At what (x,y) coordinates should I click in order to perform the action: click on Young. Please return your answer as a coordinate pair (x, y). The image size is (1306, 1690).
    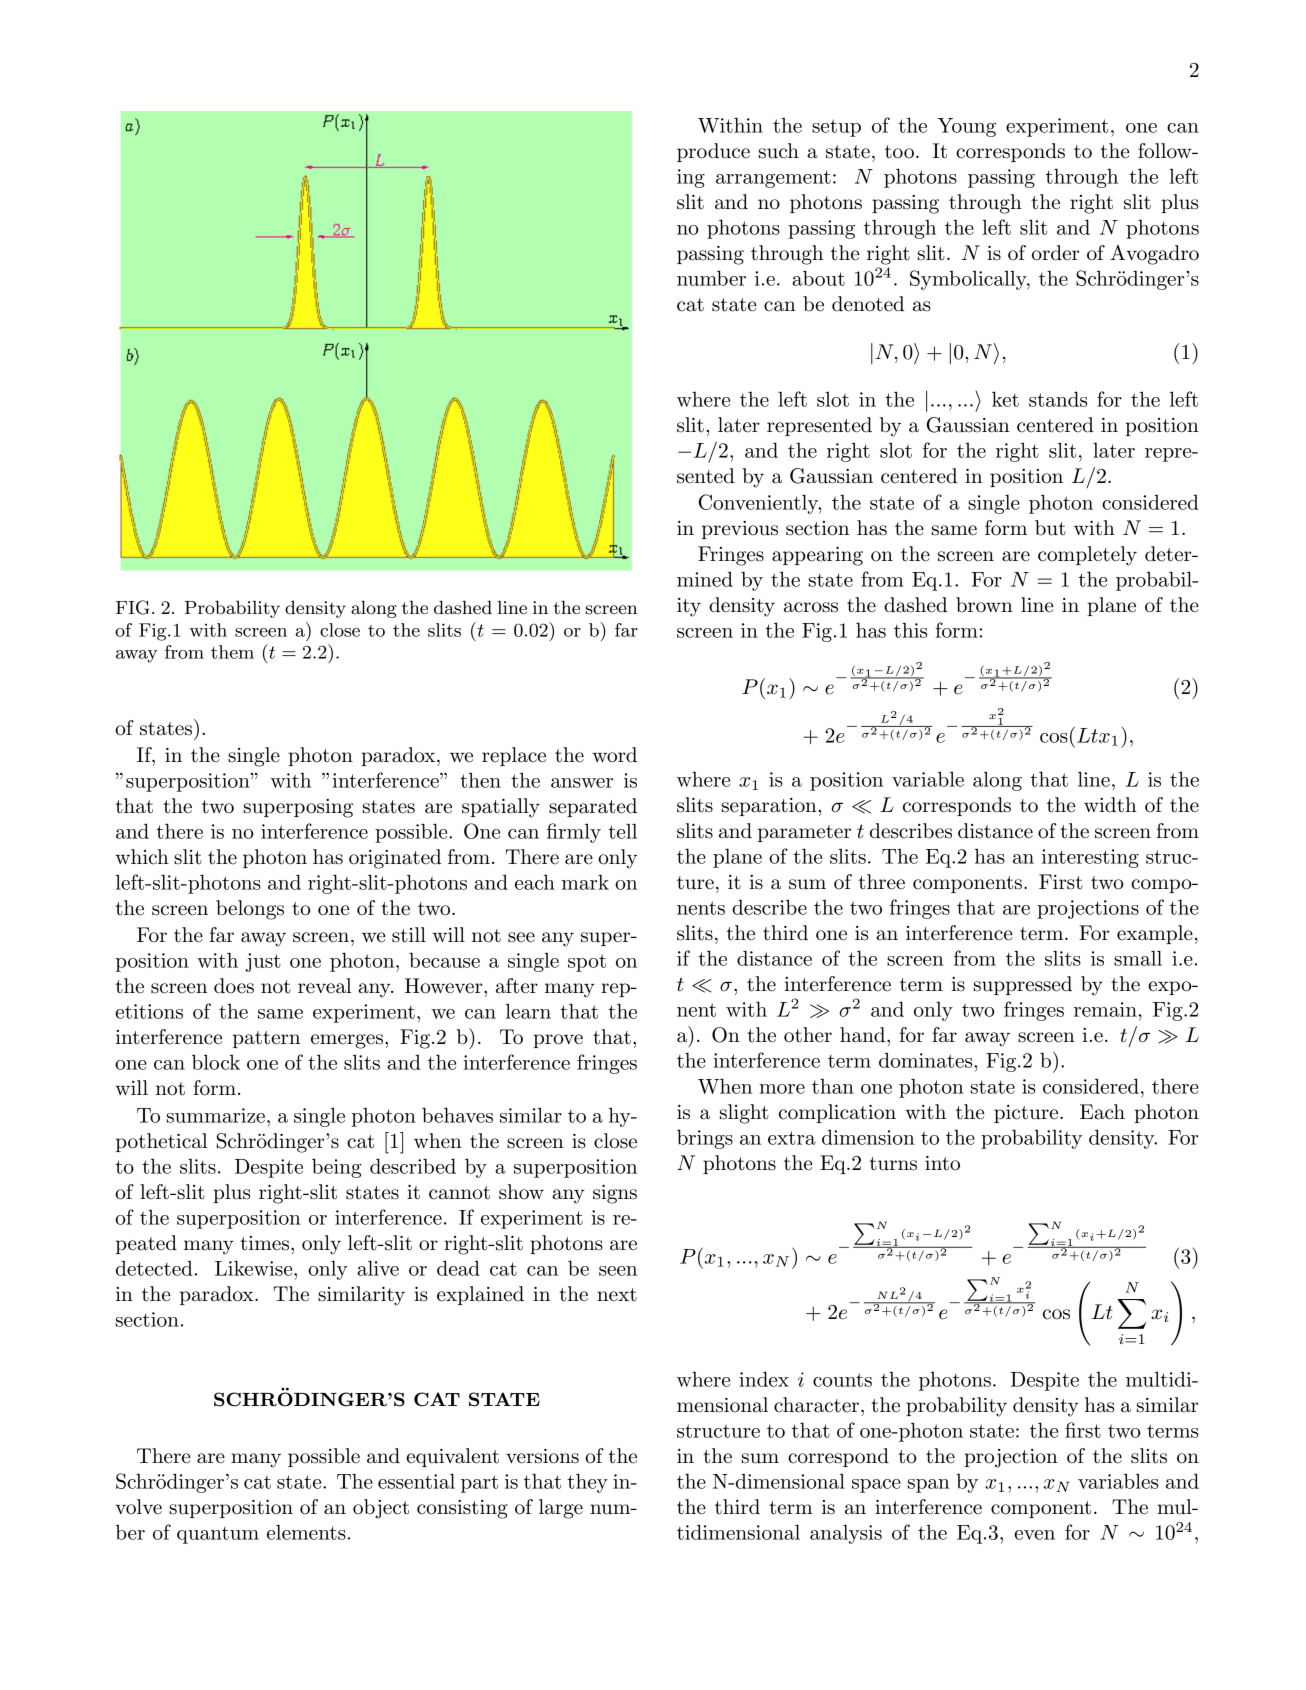
    Looking at the image, I should click on (966, 127).
